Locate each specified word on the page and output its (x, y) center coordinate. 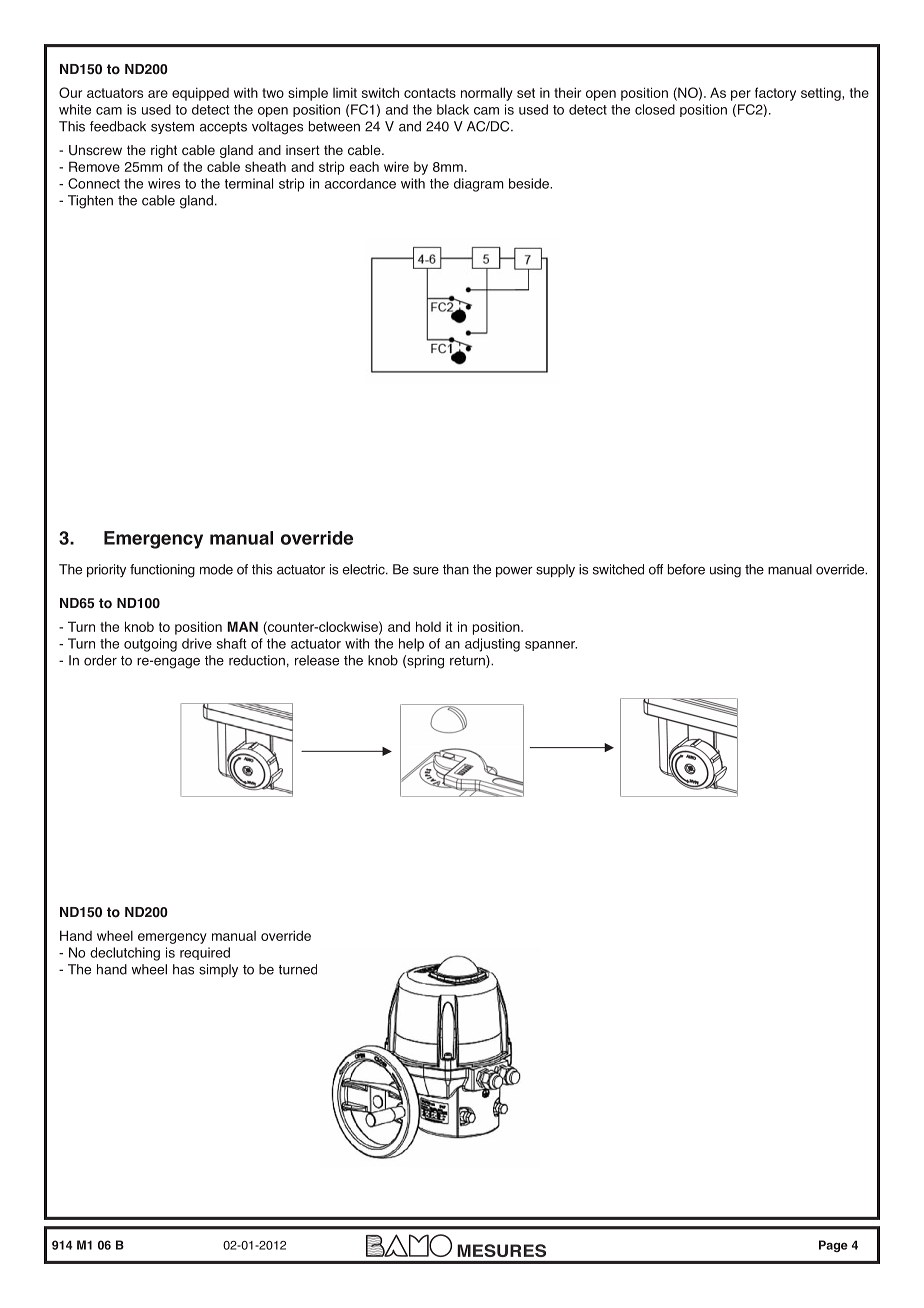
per (741, 95)
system (172, 128)
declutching (125, 954)
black (453, 109)
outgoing (150, 645)
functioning (162, 571)
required (205, 953)
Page (833, 1246)
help (411, 645)
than (456, 569)
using (725, 571)
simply (218, 970)
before (686, 569)
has (183, 969)
